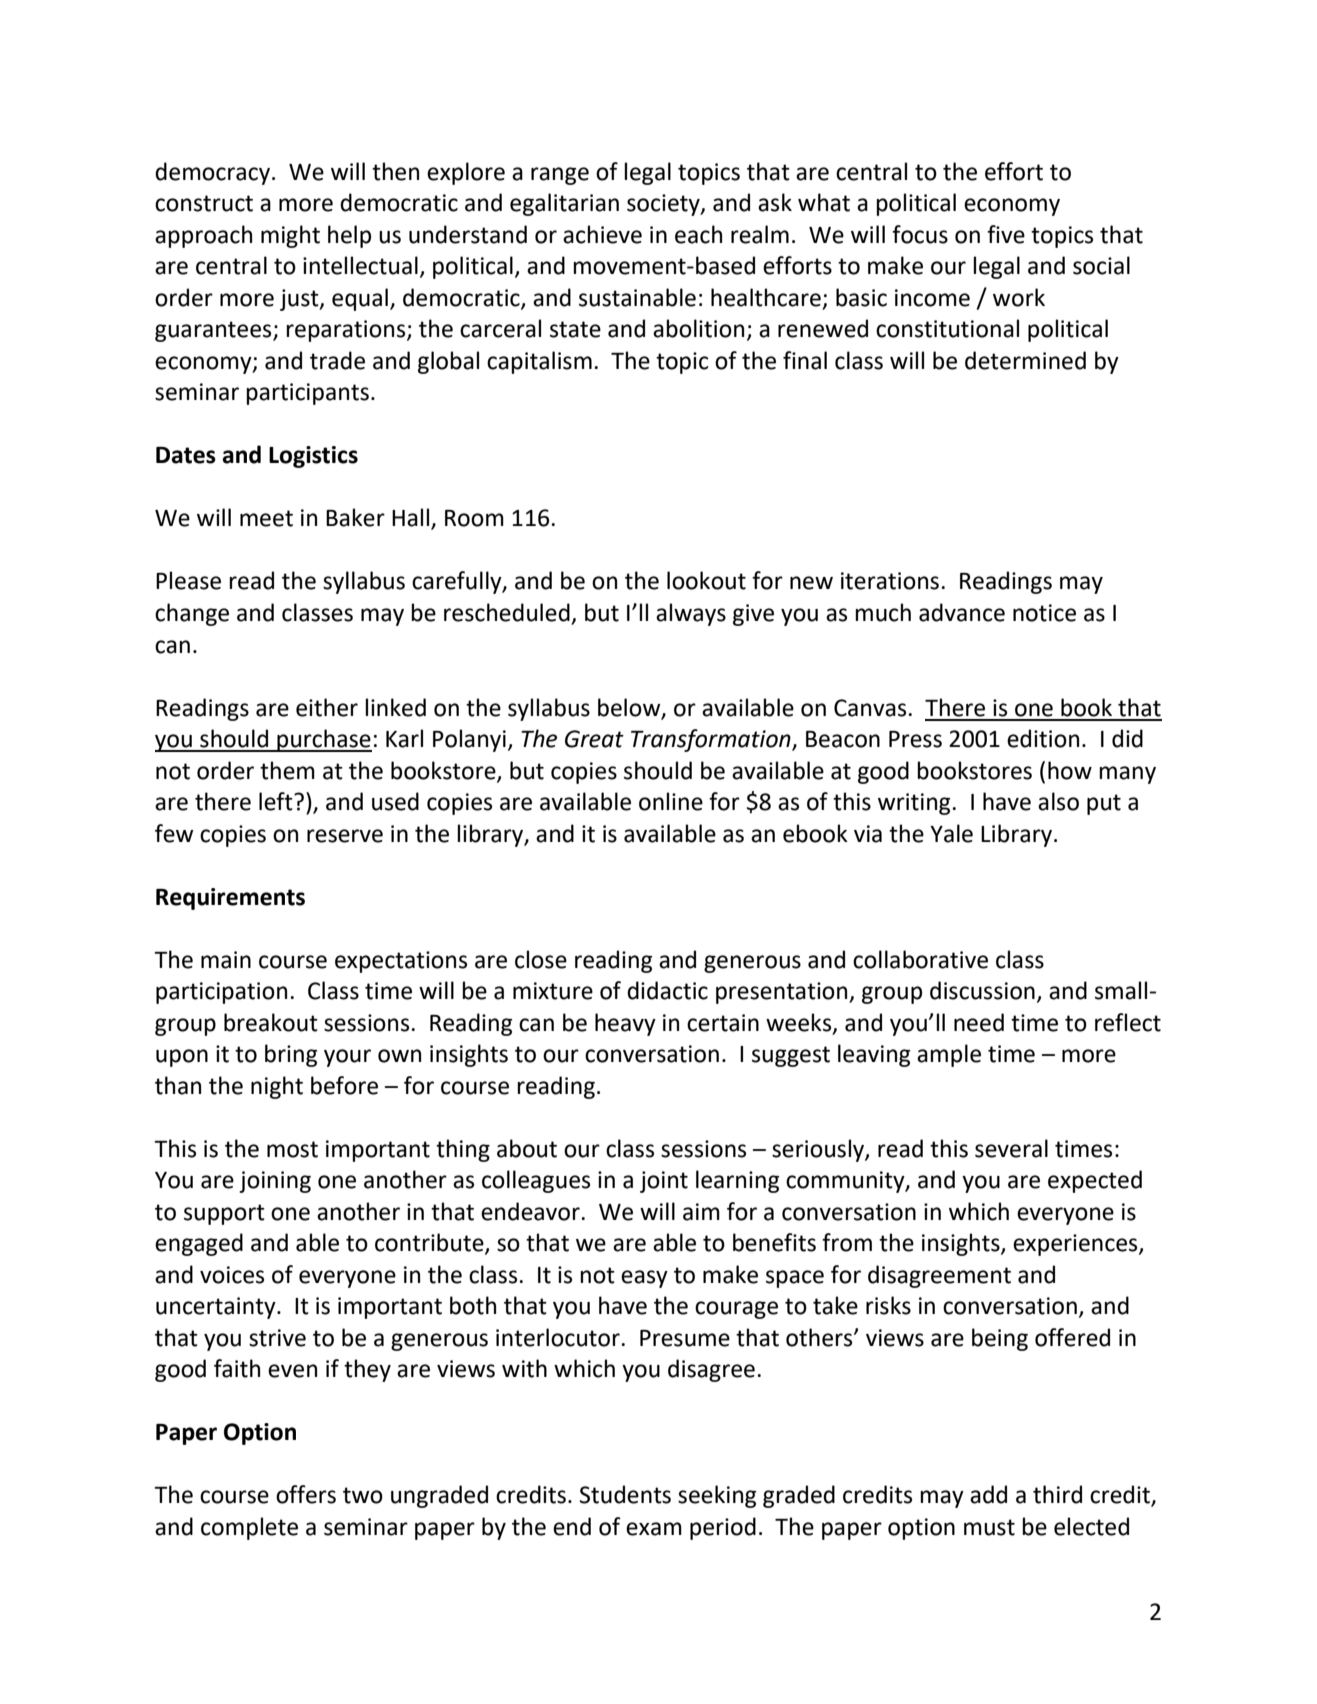 This page has height=1704, width=1317. Describe the element at coordinates (706, 580) in the page. I see `lookout` at that location.
